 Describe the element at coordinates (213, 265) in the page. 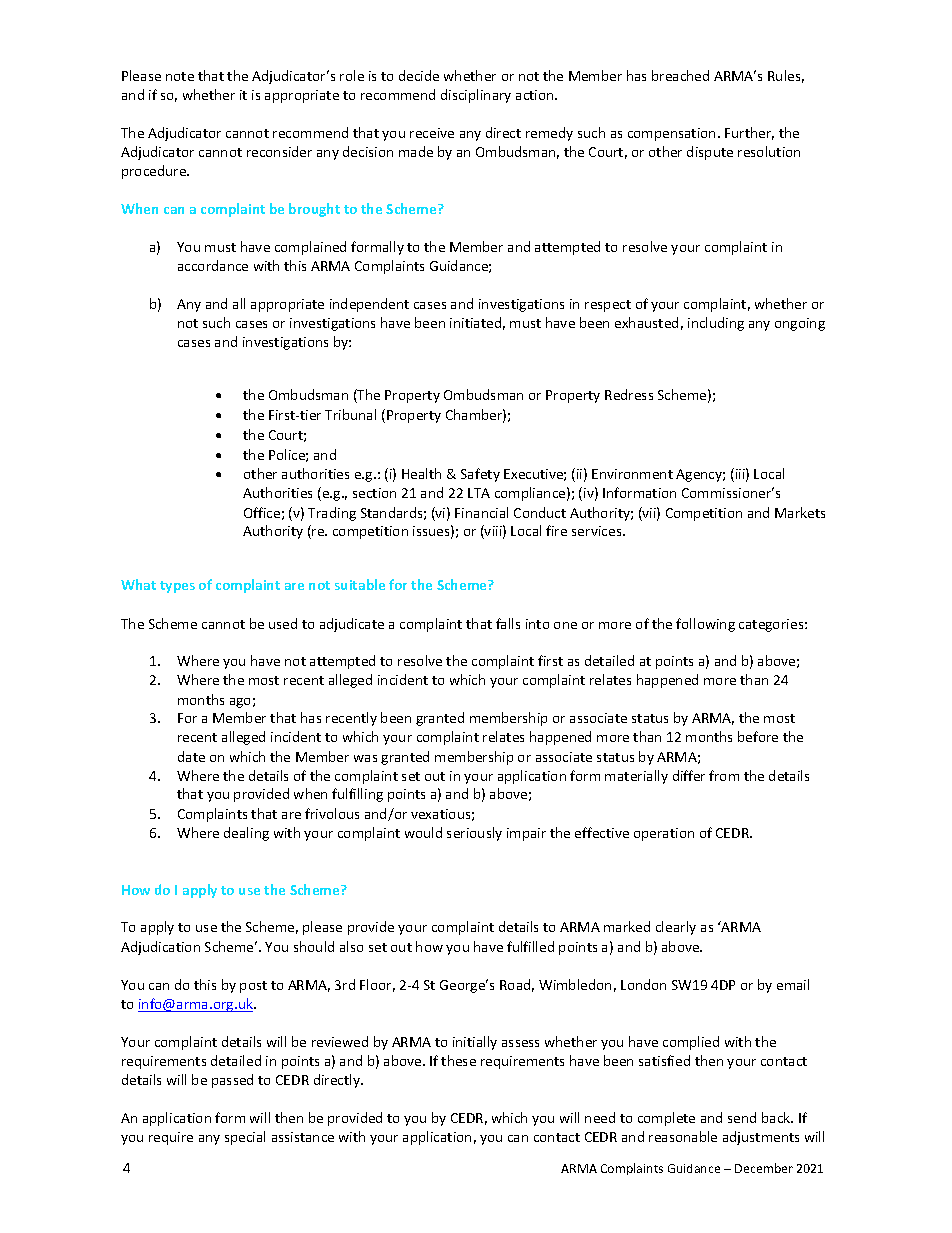

I see `accordance` at that location.
